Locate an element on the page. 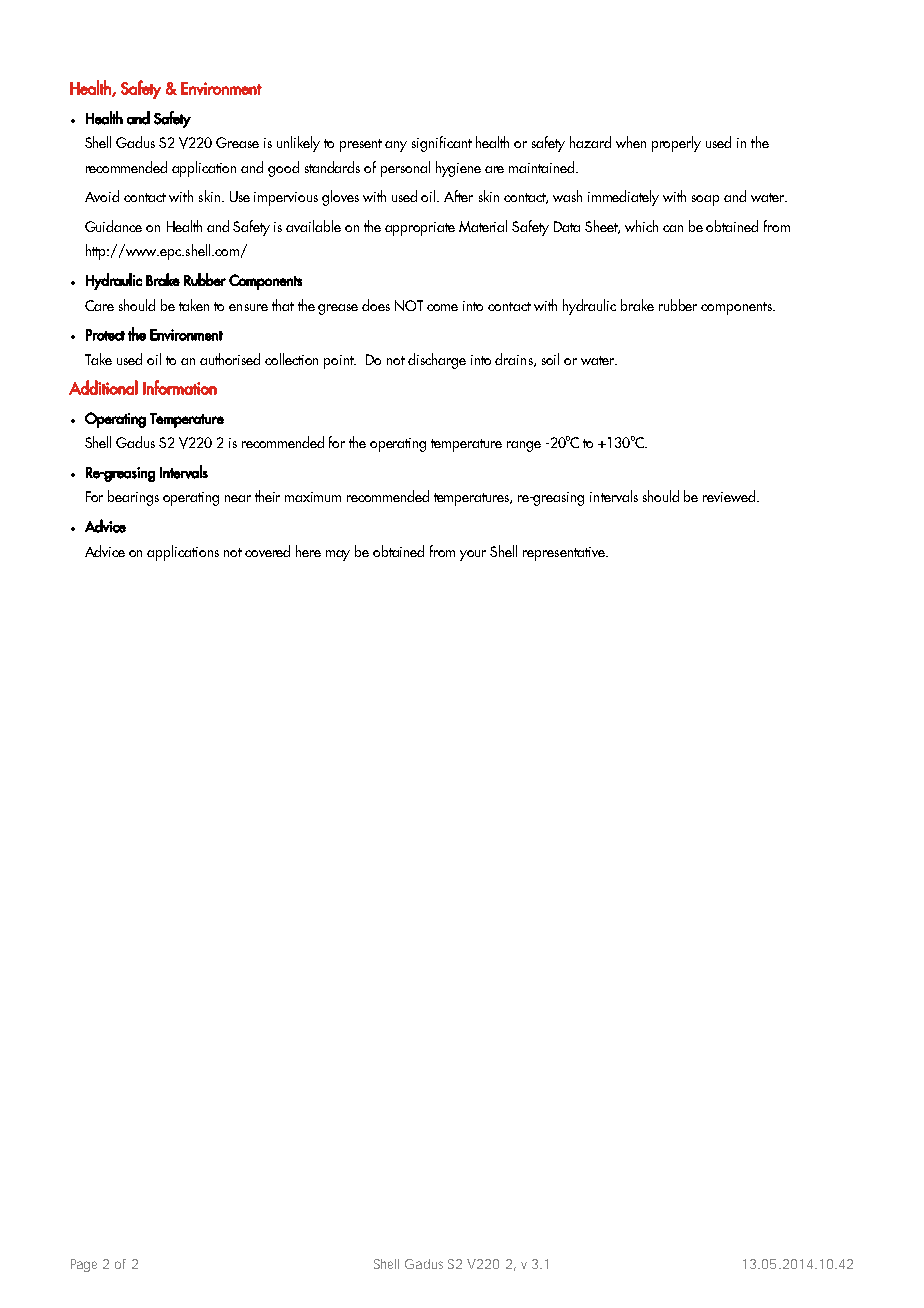 This document has width=924, height=1308. may is located at coordinates (338, 555).
